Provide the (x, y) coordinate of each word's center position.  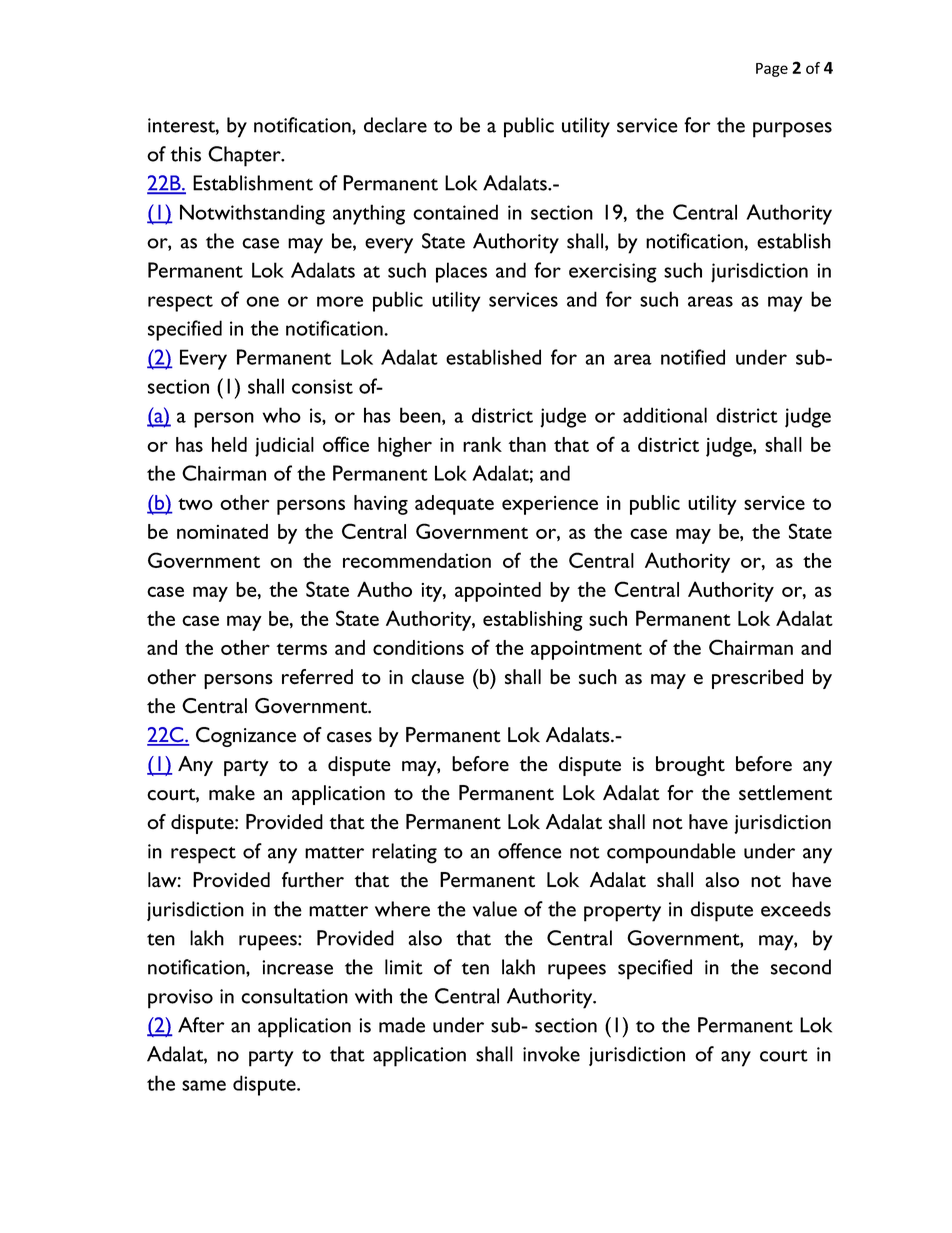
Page (772, 70)
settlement (785, 793)
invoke (551, 1054)
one (262, 301)
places (461, 272)
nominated (222, 531)
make (232, 793)
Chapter (245, 156)
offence (530, 851)
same (204, 1085)
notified (693, 357)
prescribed (757, 679)
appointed (498, 592)
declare (395, 125)
